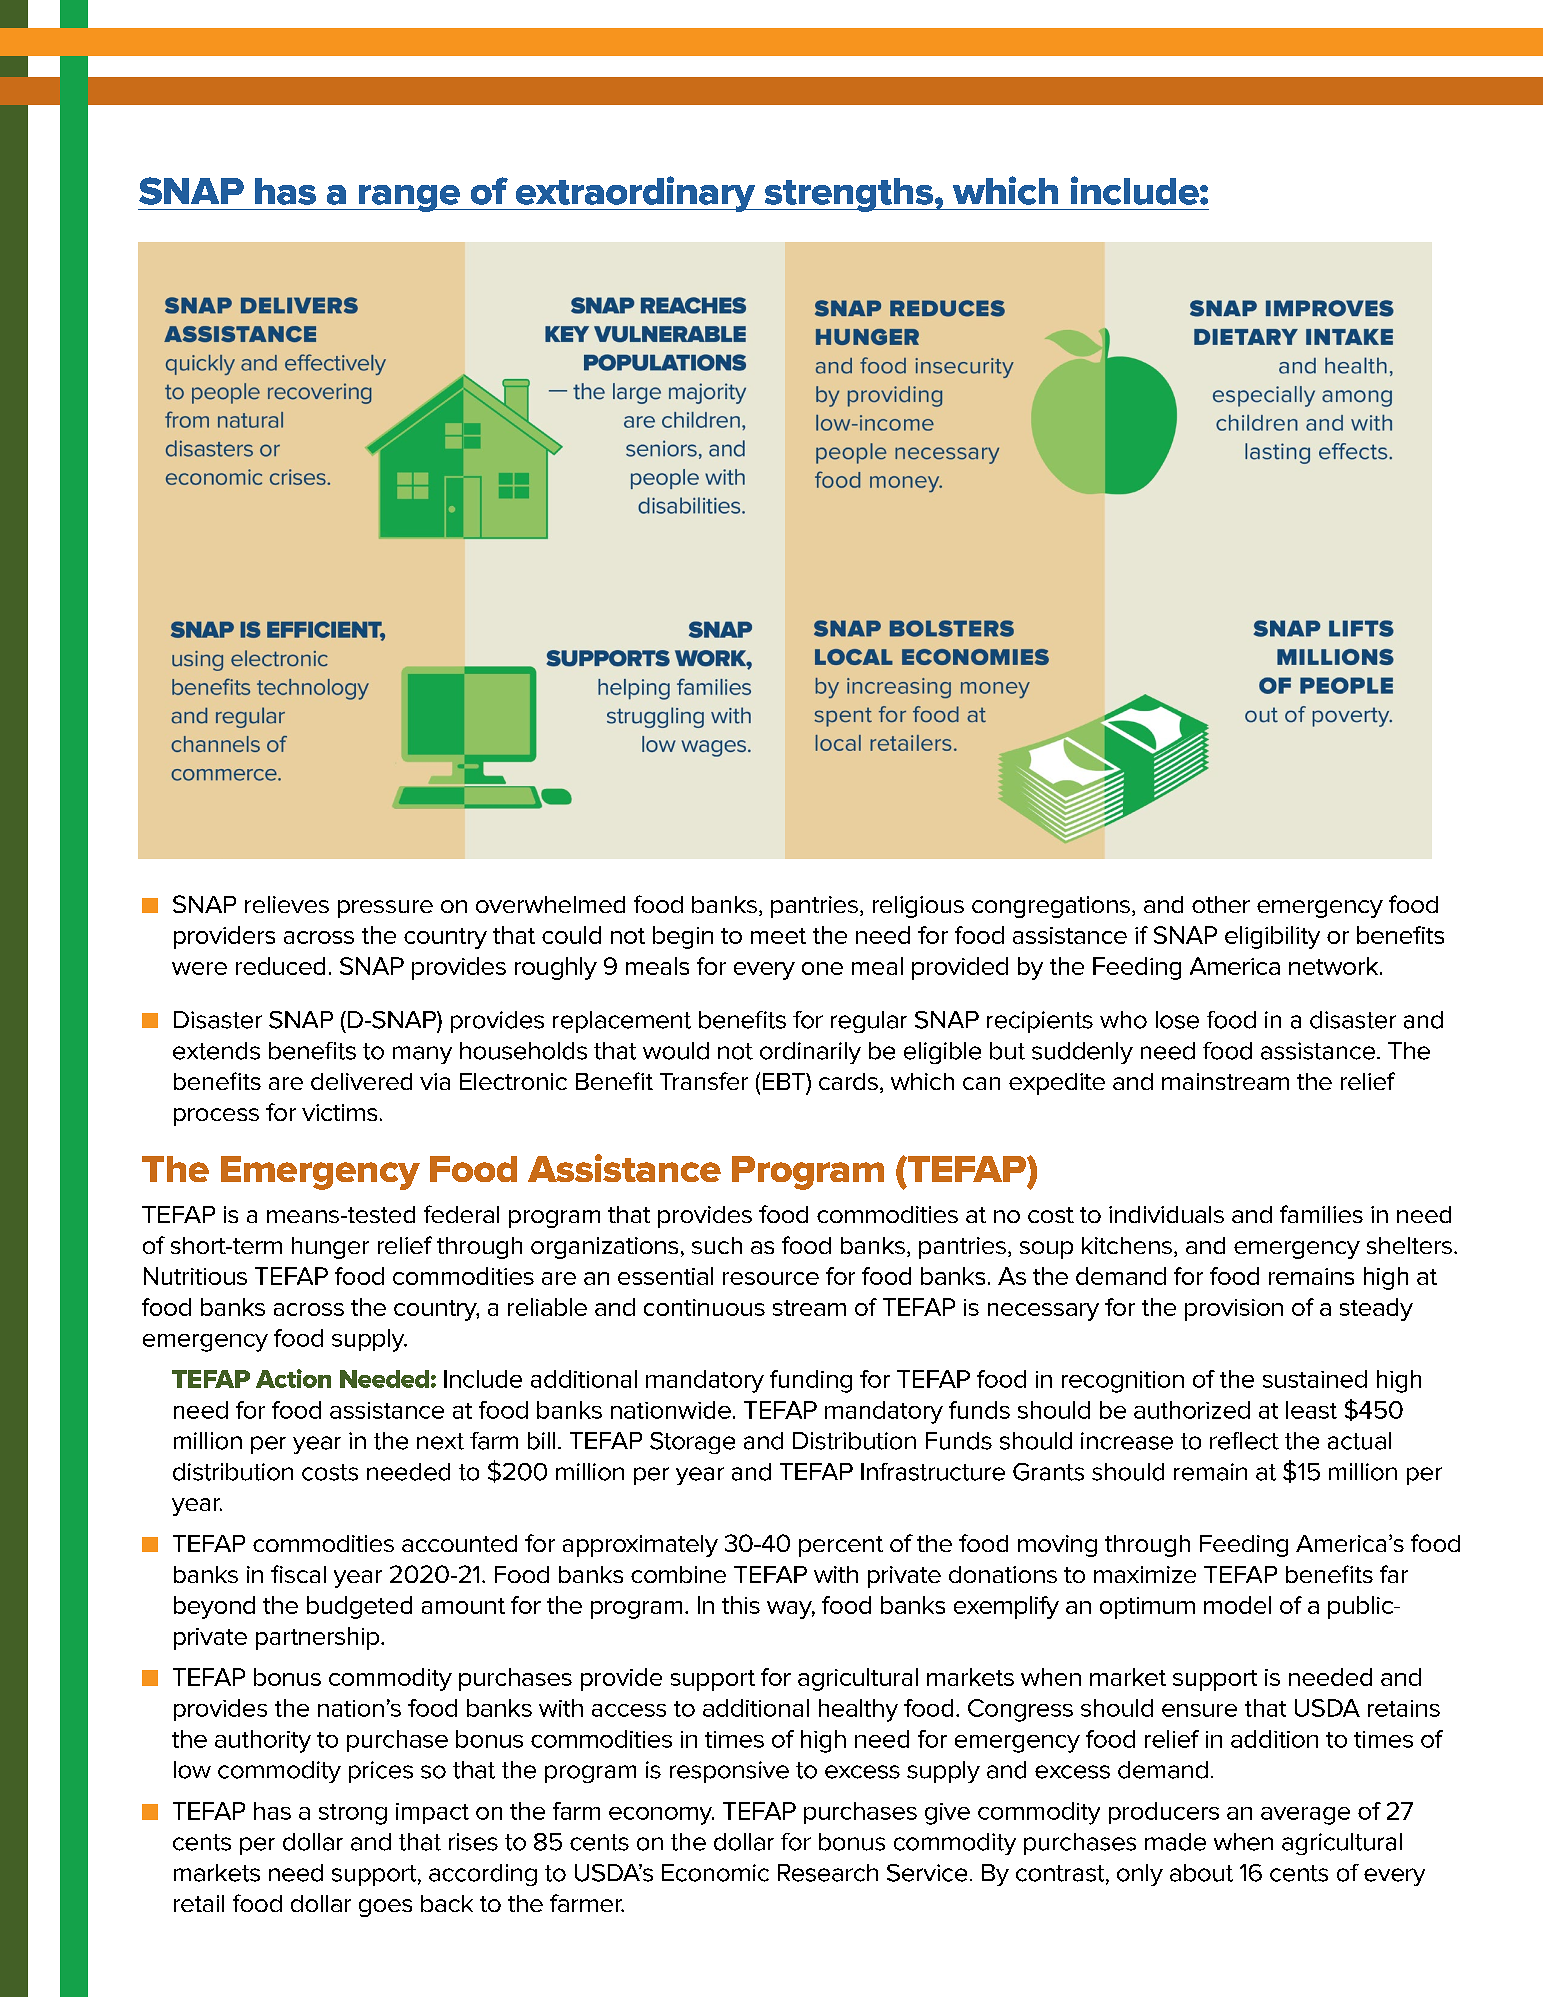 Image resolution: width=1543 pixels, height=1997 pixels. Describe the element at coordinates (1221, 904) in the screenshot. I see `other` at that location.
